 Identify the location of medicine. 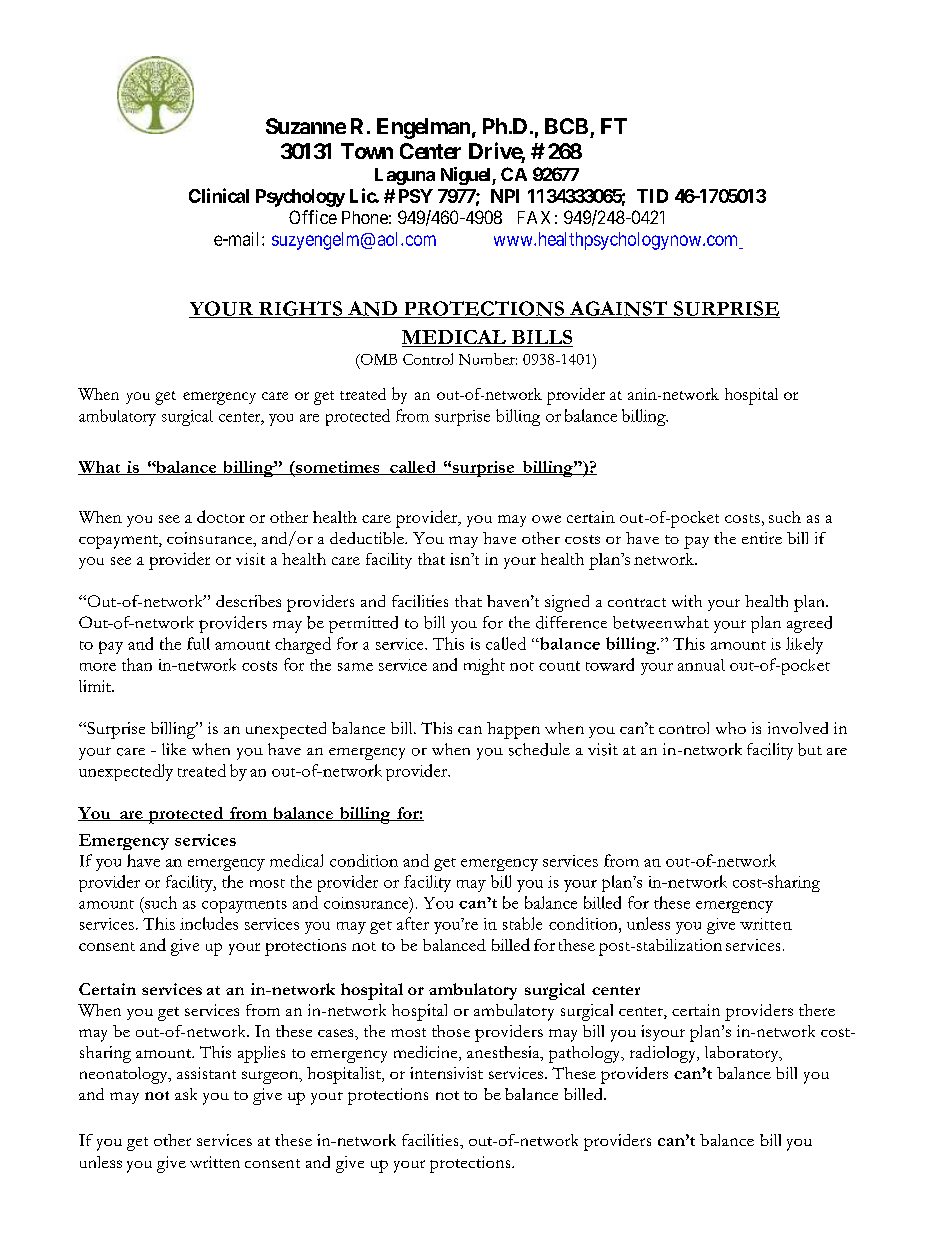
(427, 1053).
